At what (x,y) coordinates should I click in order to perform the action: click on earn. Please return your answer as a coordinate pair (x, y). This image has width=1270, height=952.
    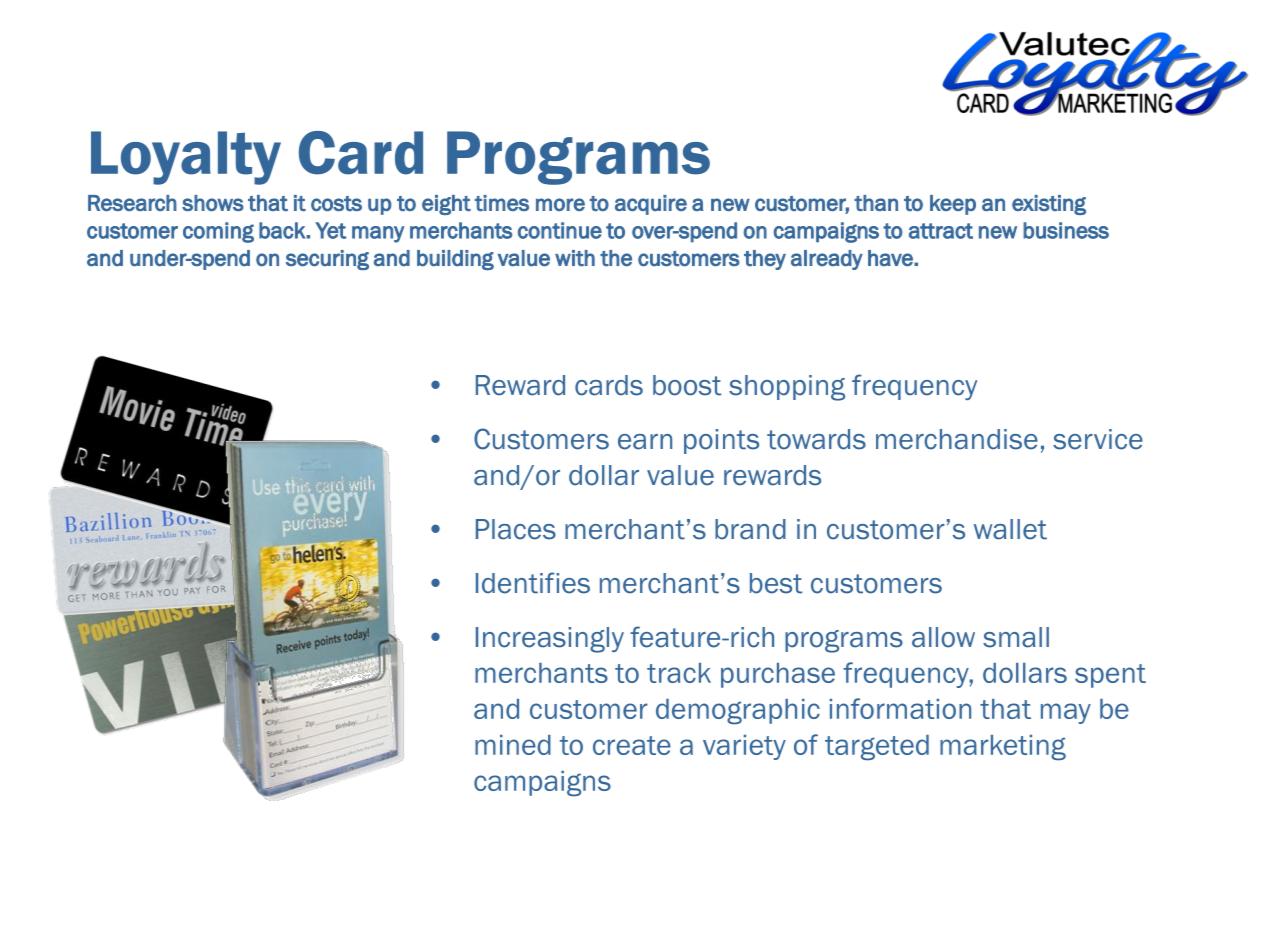
    Looking at the image, I should click on (645, 442).
